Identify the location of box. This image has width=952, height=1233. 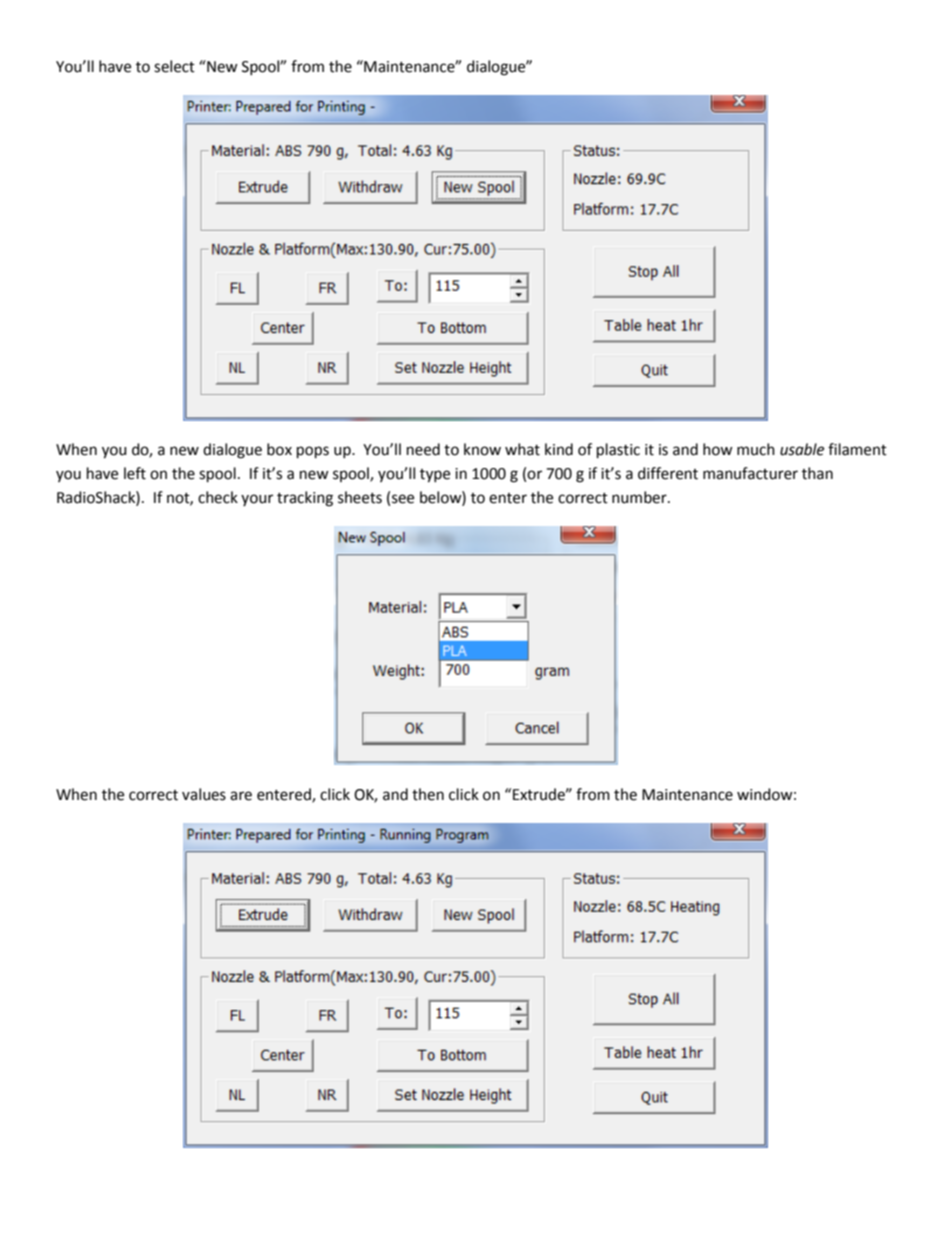
(279, 449).
